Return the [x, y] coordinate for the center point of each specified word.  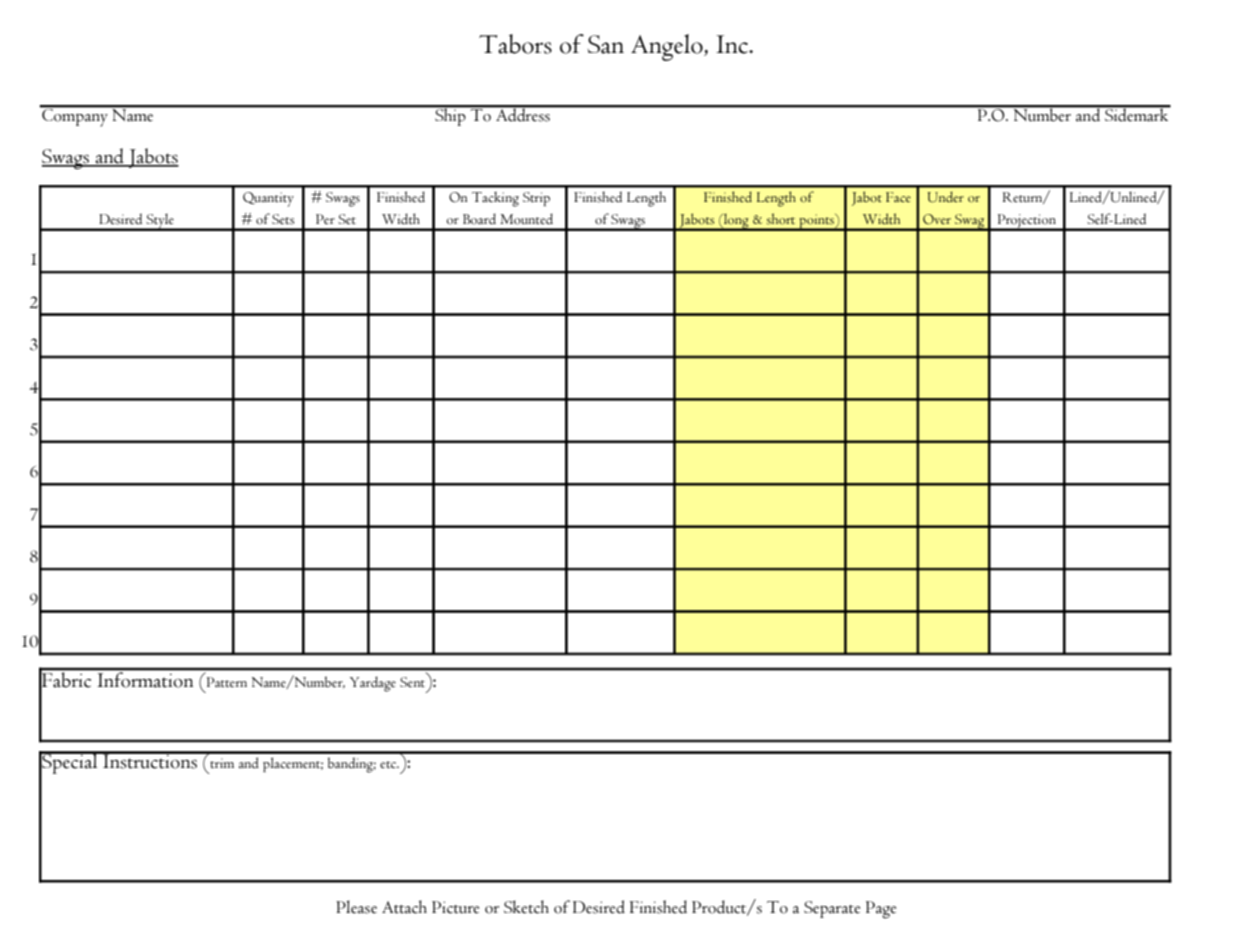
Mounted [526, 219]
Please [356, 907]
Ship [450, 116]
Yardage [373, 684]
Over [937, 219]
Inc [733, 44]
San [606, 44]
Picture [455, 907]
